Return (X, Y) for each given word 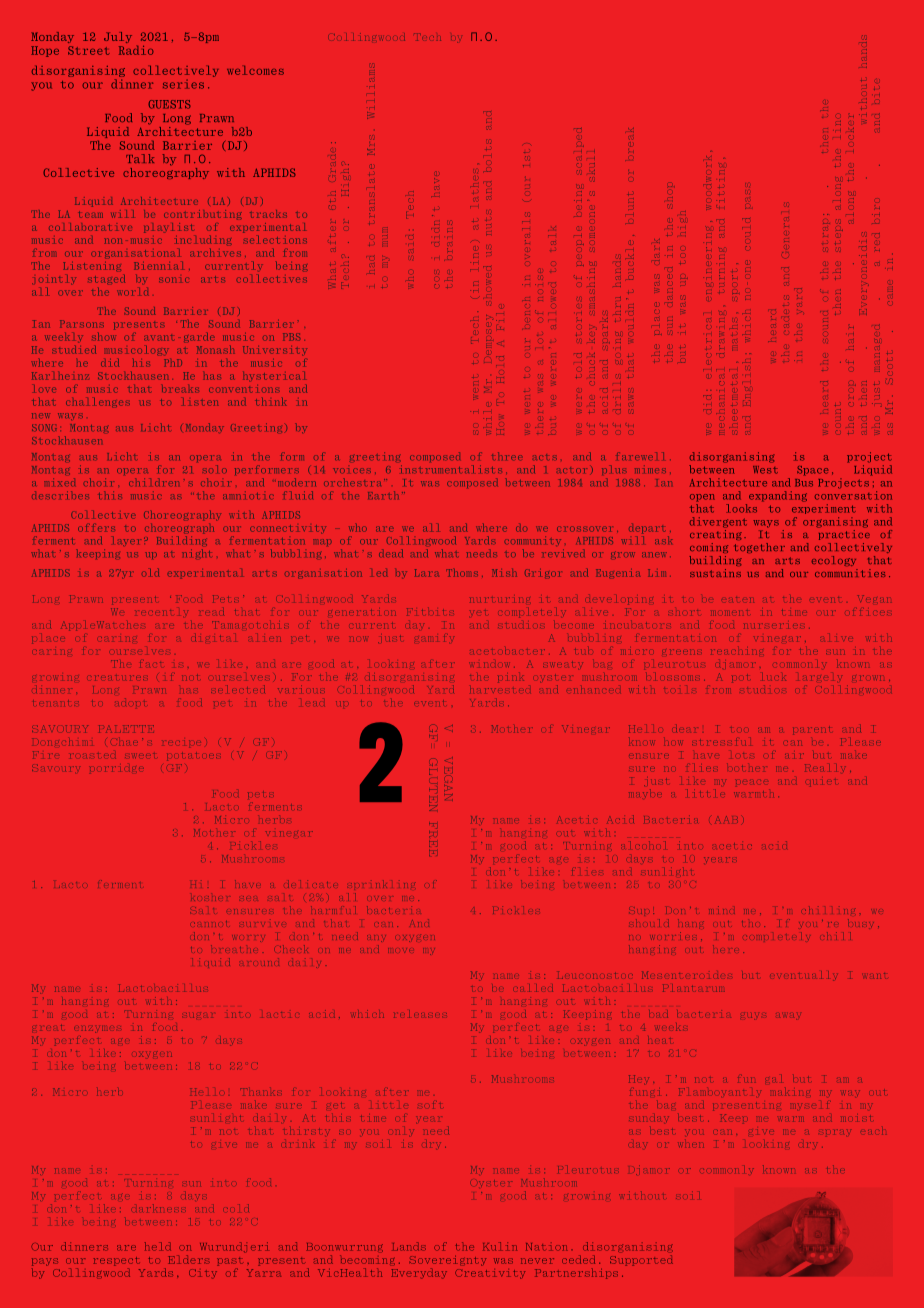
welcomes (255, 70)
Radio (136, 50)
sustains (715, 573)
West (765, 470)
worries (672, 936)
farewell (640, 456)
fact (150, 662)
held (158, 1246)
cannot (210, 922)
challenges (98, 402)
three (507, 456)
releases (420, 1015)
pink (510, 678)
